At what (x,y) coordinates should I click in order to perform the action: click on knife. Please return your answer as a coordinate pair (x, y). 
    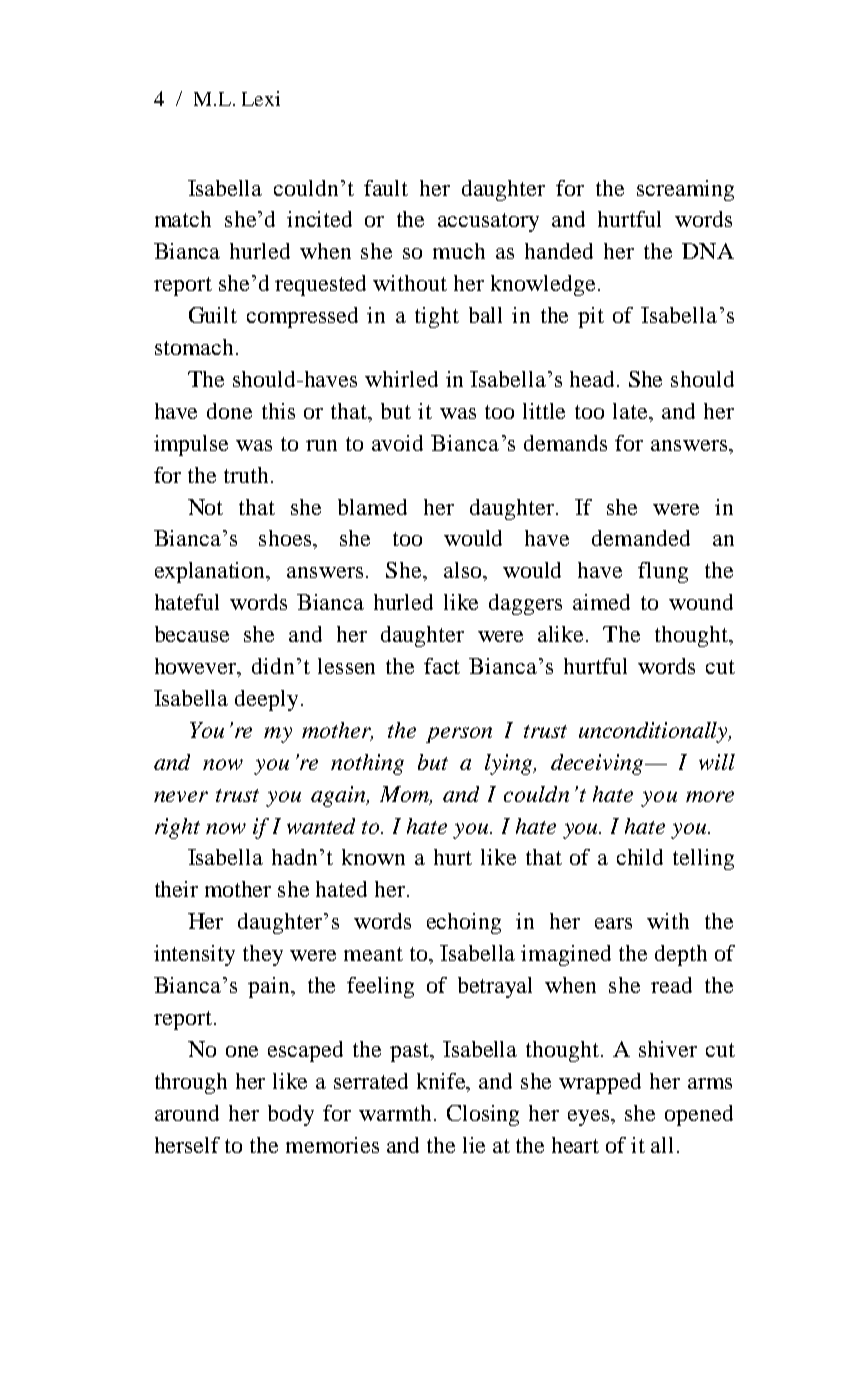
    Looking at the image, I should click on (442, 1082).
